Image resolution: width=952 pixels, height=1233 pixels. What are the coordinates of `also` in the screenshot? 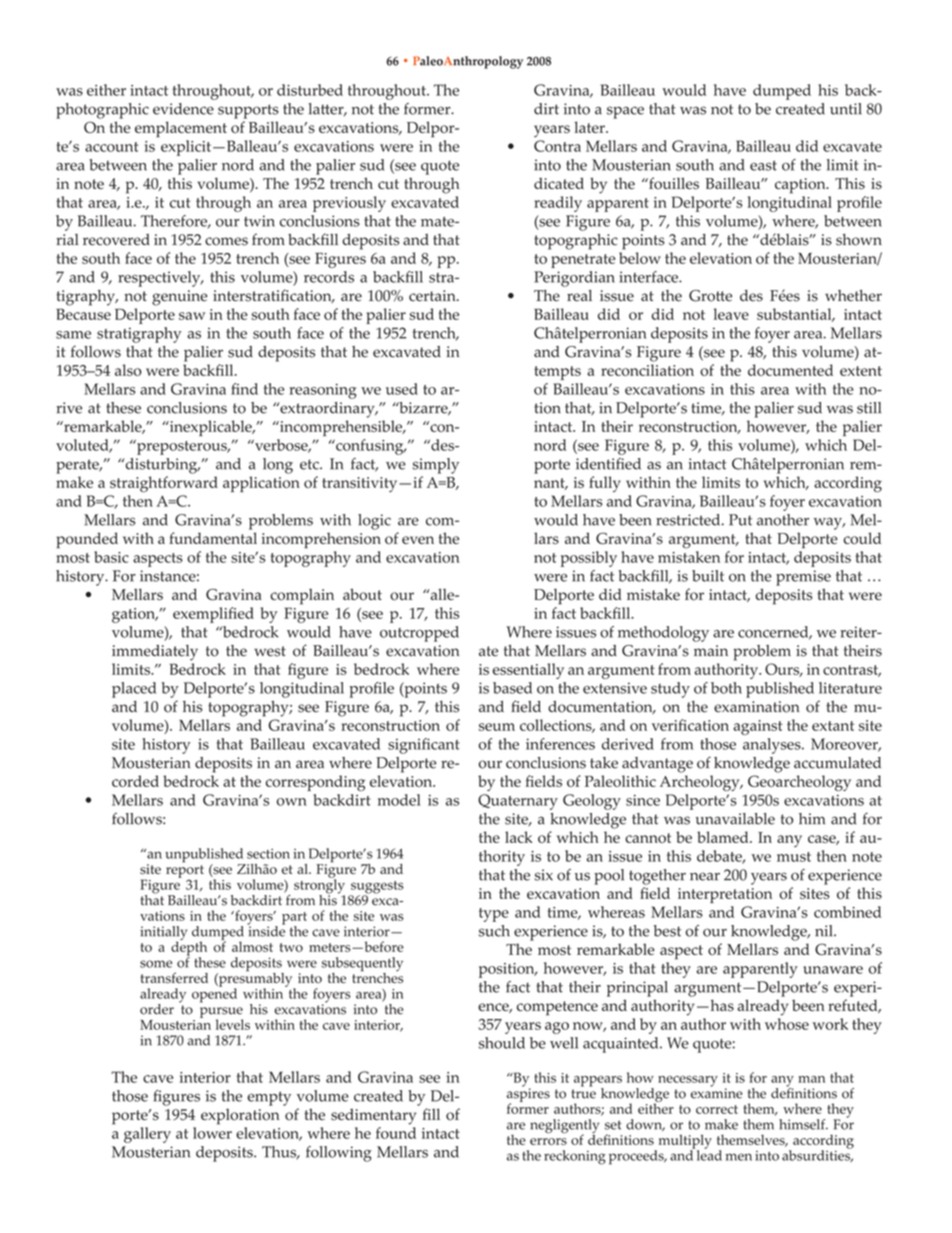 It's located at (128, 370).
